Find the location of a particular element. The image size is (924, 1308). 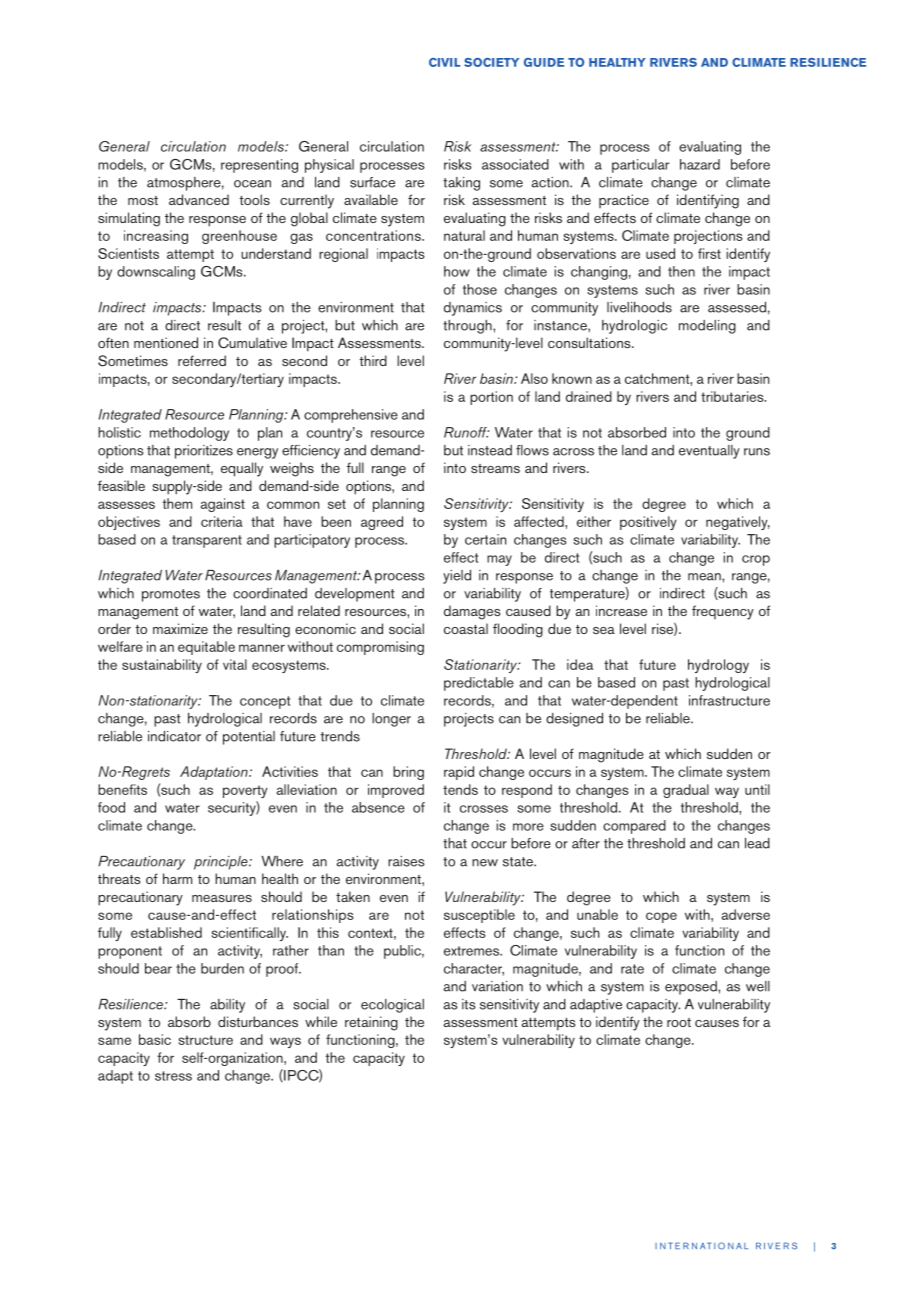

poverty is located at coordinates (245, 791).
